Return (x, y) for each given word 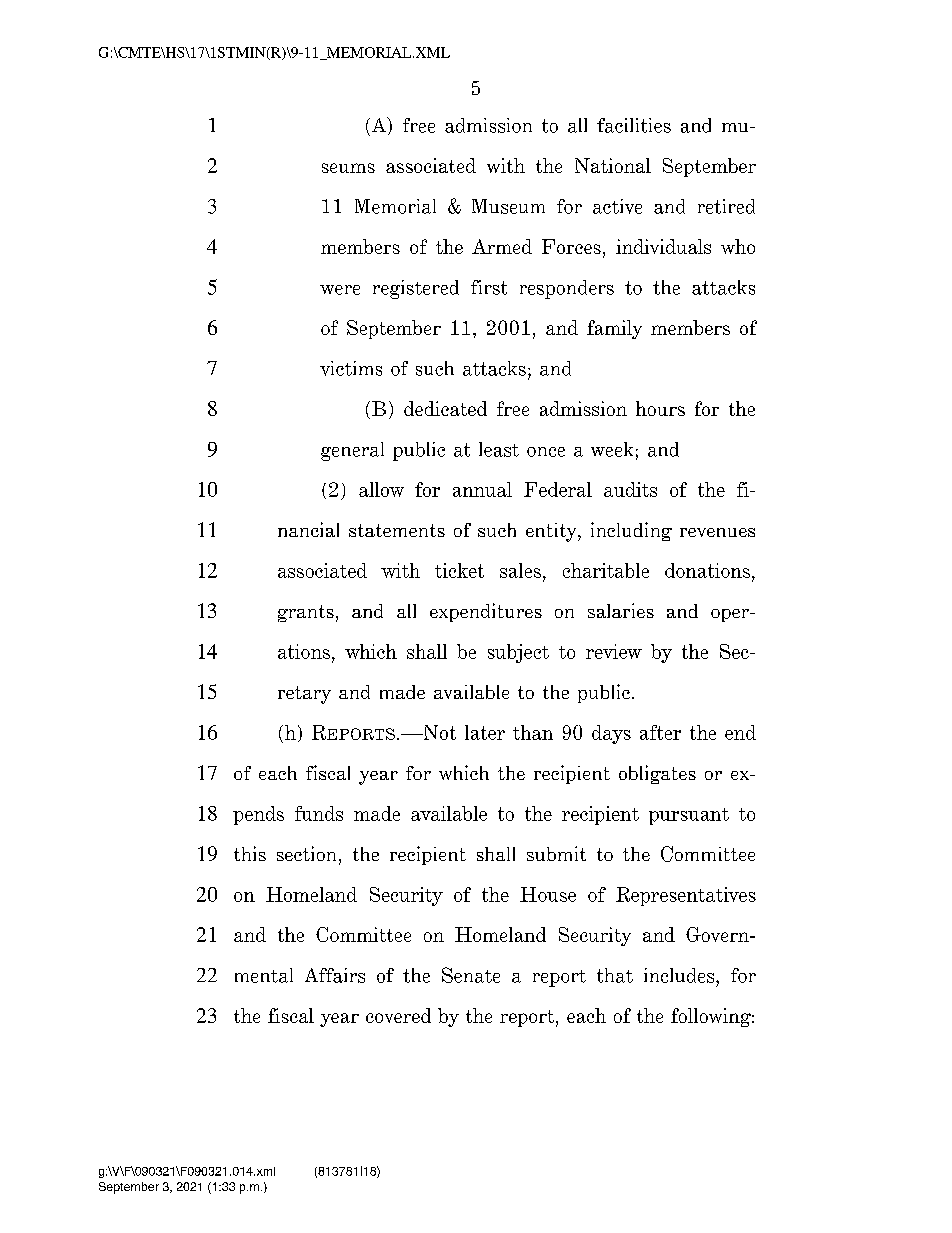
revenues (717, 532)
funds (319, 813)
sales (520, 570)
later (485, 732)
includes (680, 975)
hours (660, 408)
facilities (634, 125)
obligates (657, 774)
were (340, 290)
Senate (471, 975)
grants (306, 613)
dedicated (445, 408)
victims (351, 368)
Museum (508, 206)
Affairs (335, 975)
